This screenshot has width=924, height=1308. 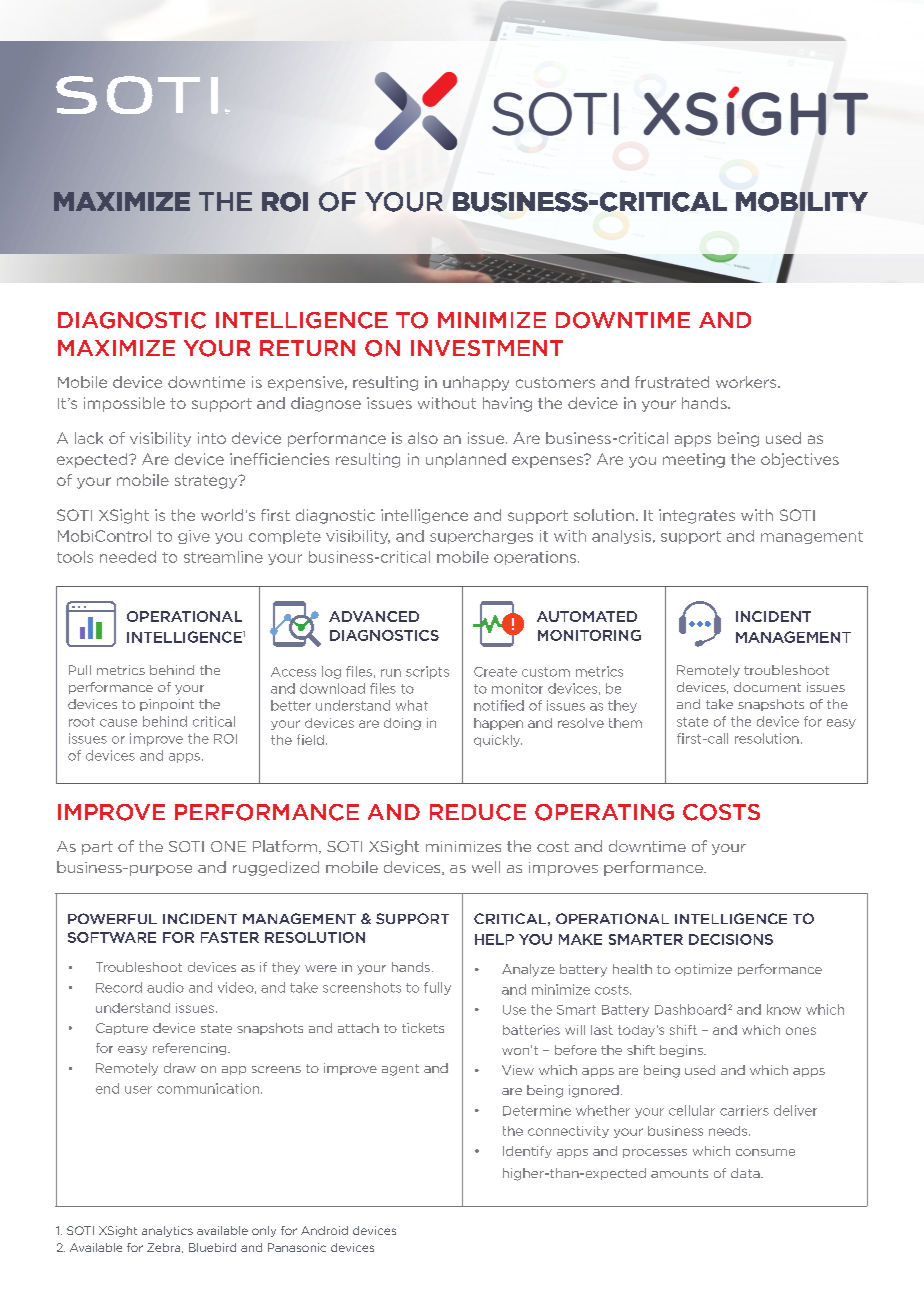 What do you see at coordinates (97, 848) in the screenshot?
I see `part` at bounding box center [97, 848].
